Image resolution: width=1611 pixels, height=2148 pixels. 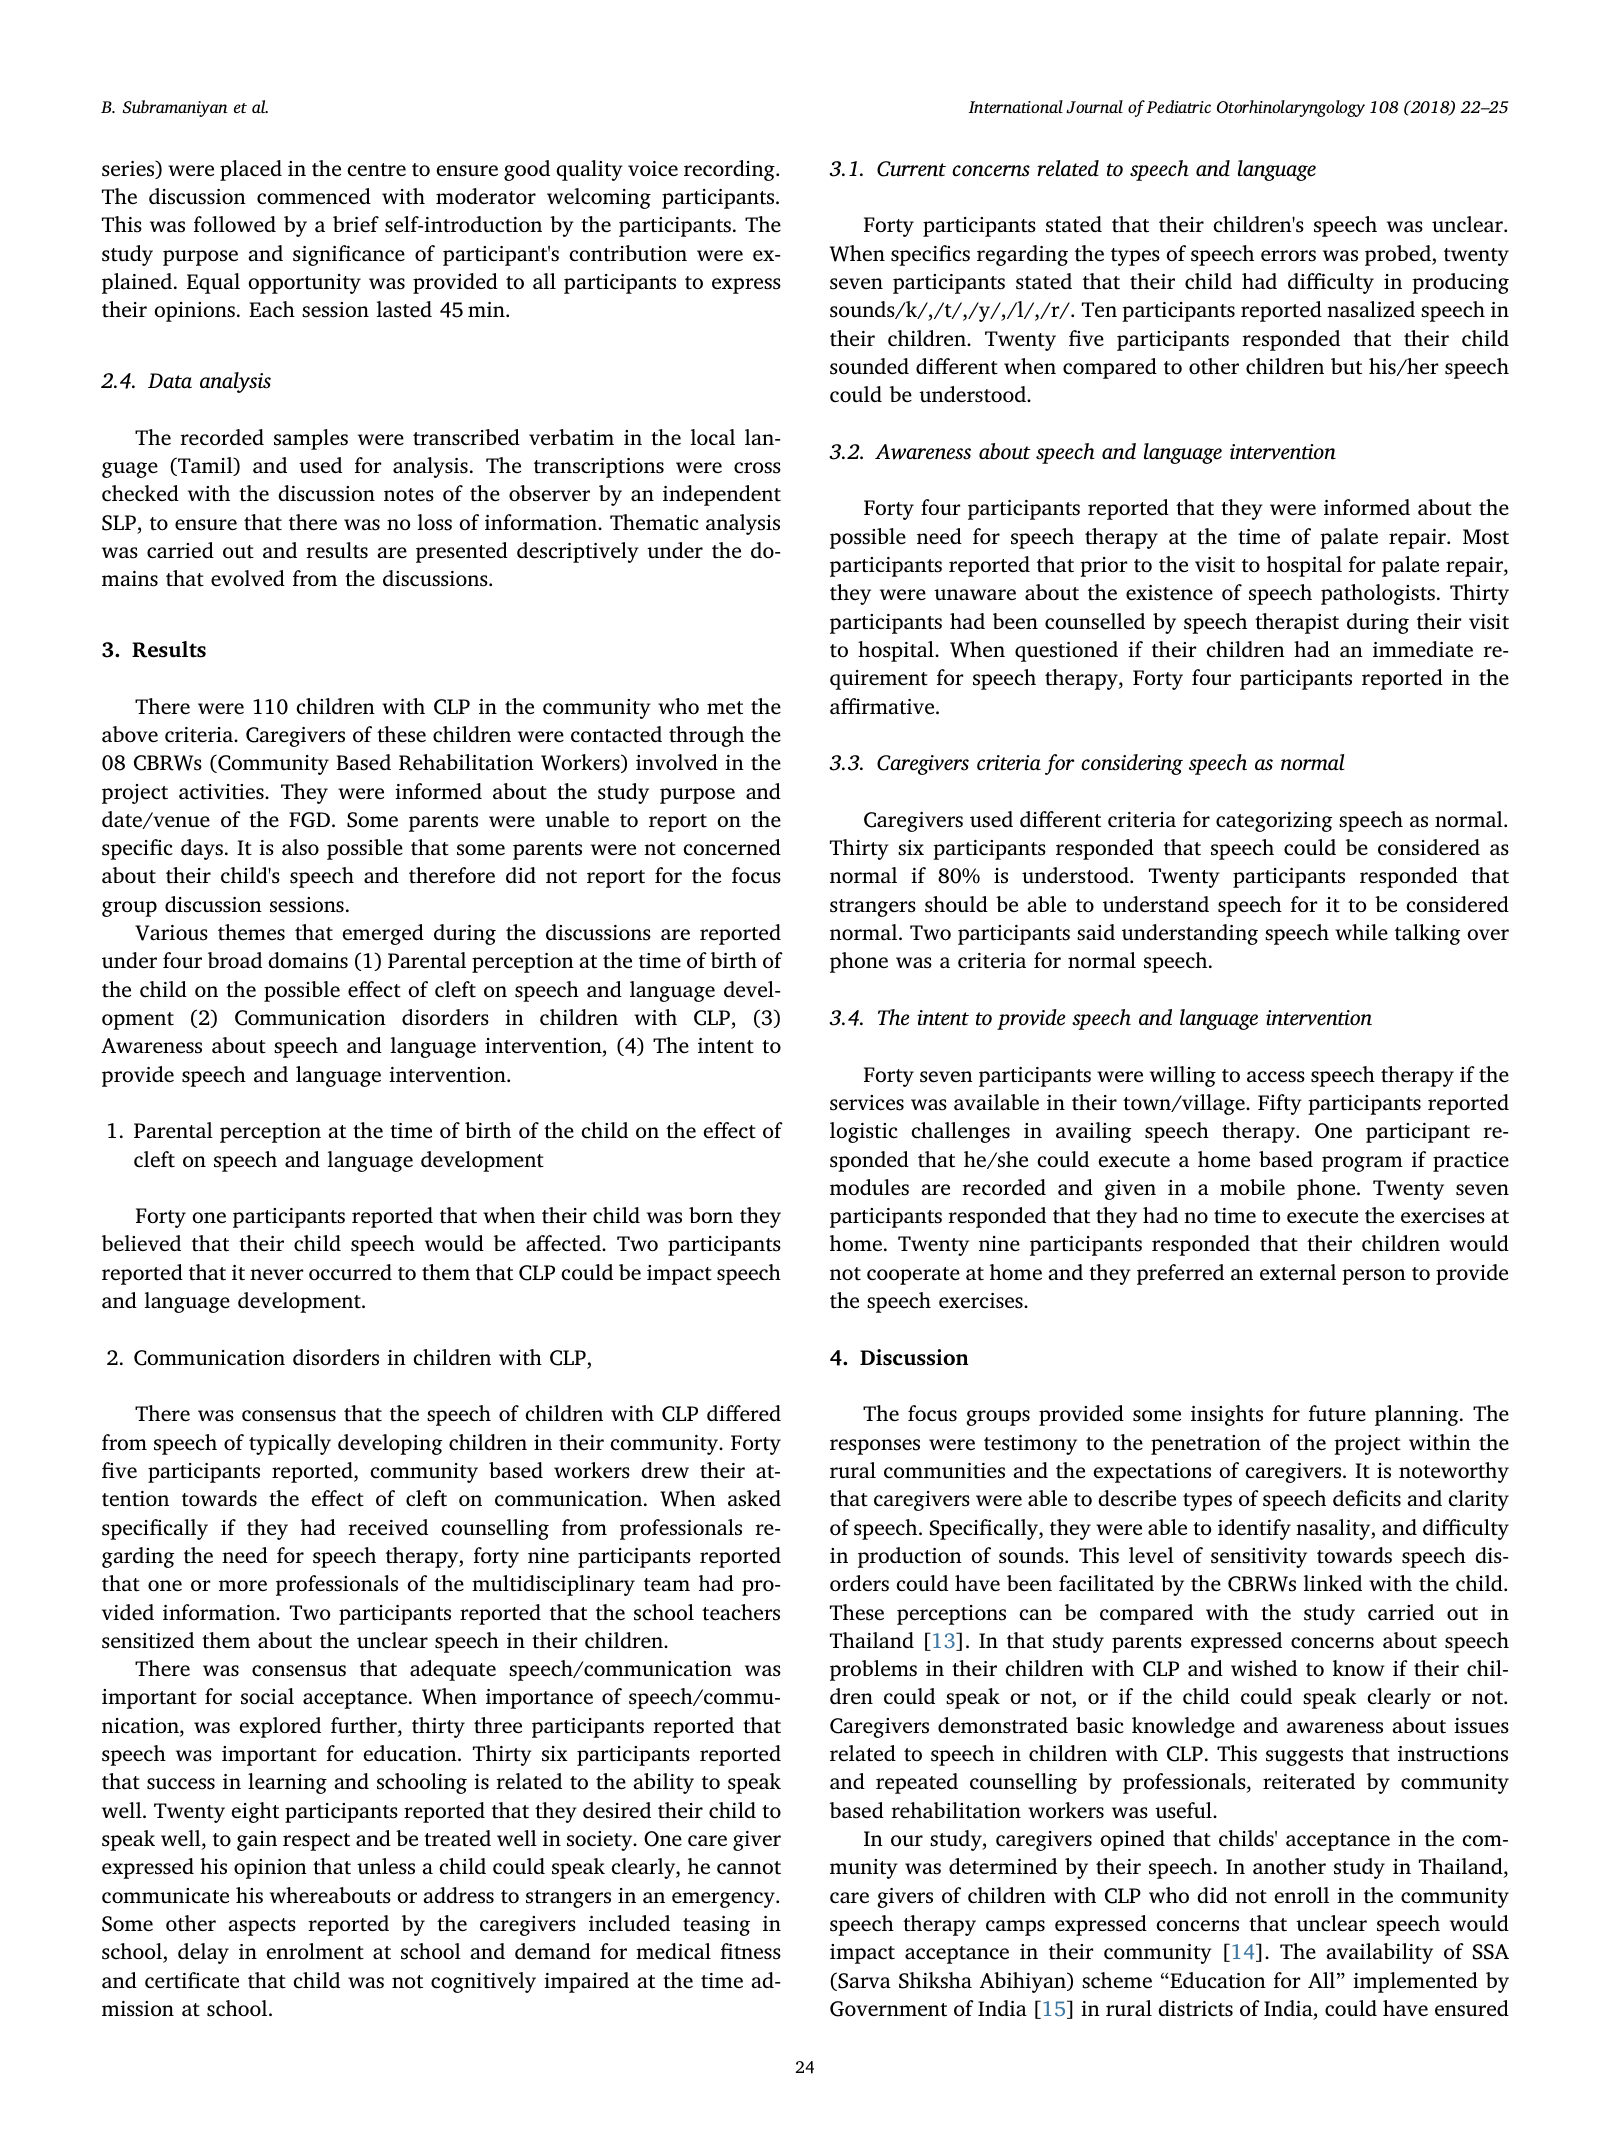 What do you see at coordinates (730, 170) in the screenshot?
I see `recording` at bounding box center [730, 170].
